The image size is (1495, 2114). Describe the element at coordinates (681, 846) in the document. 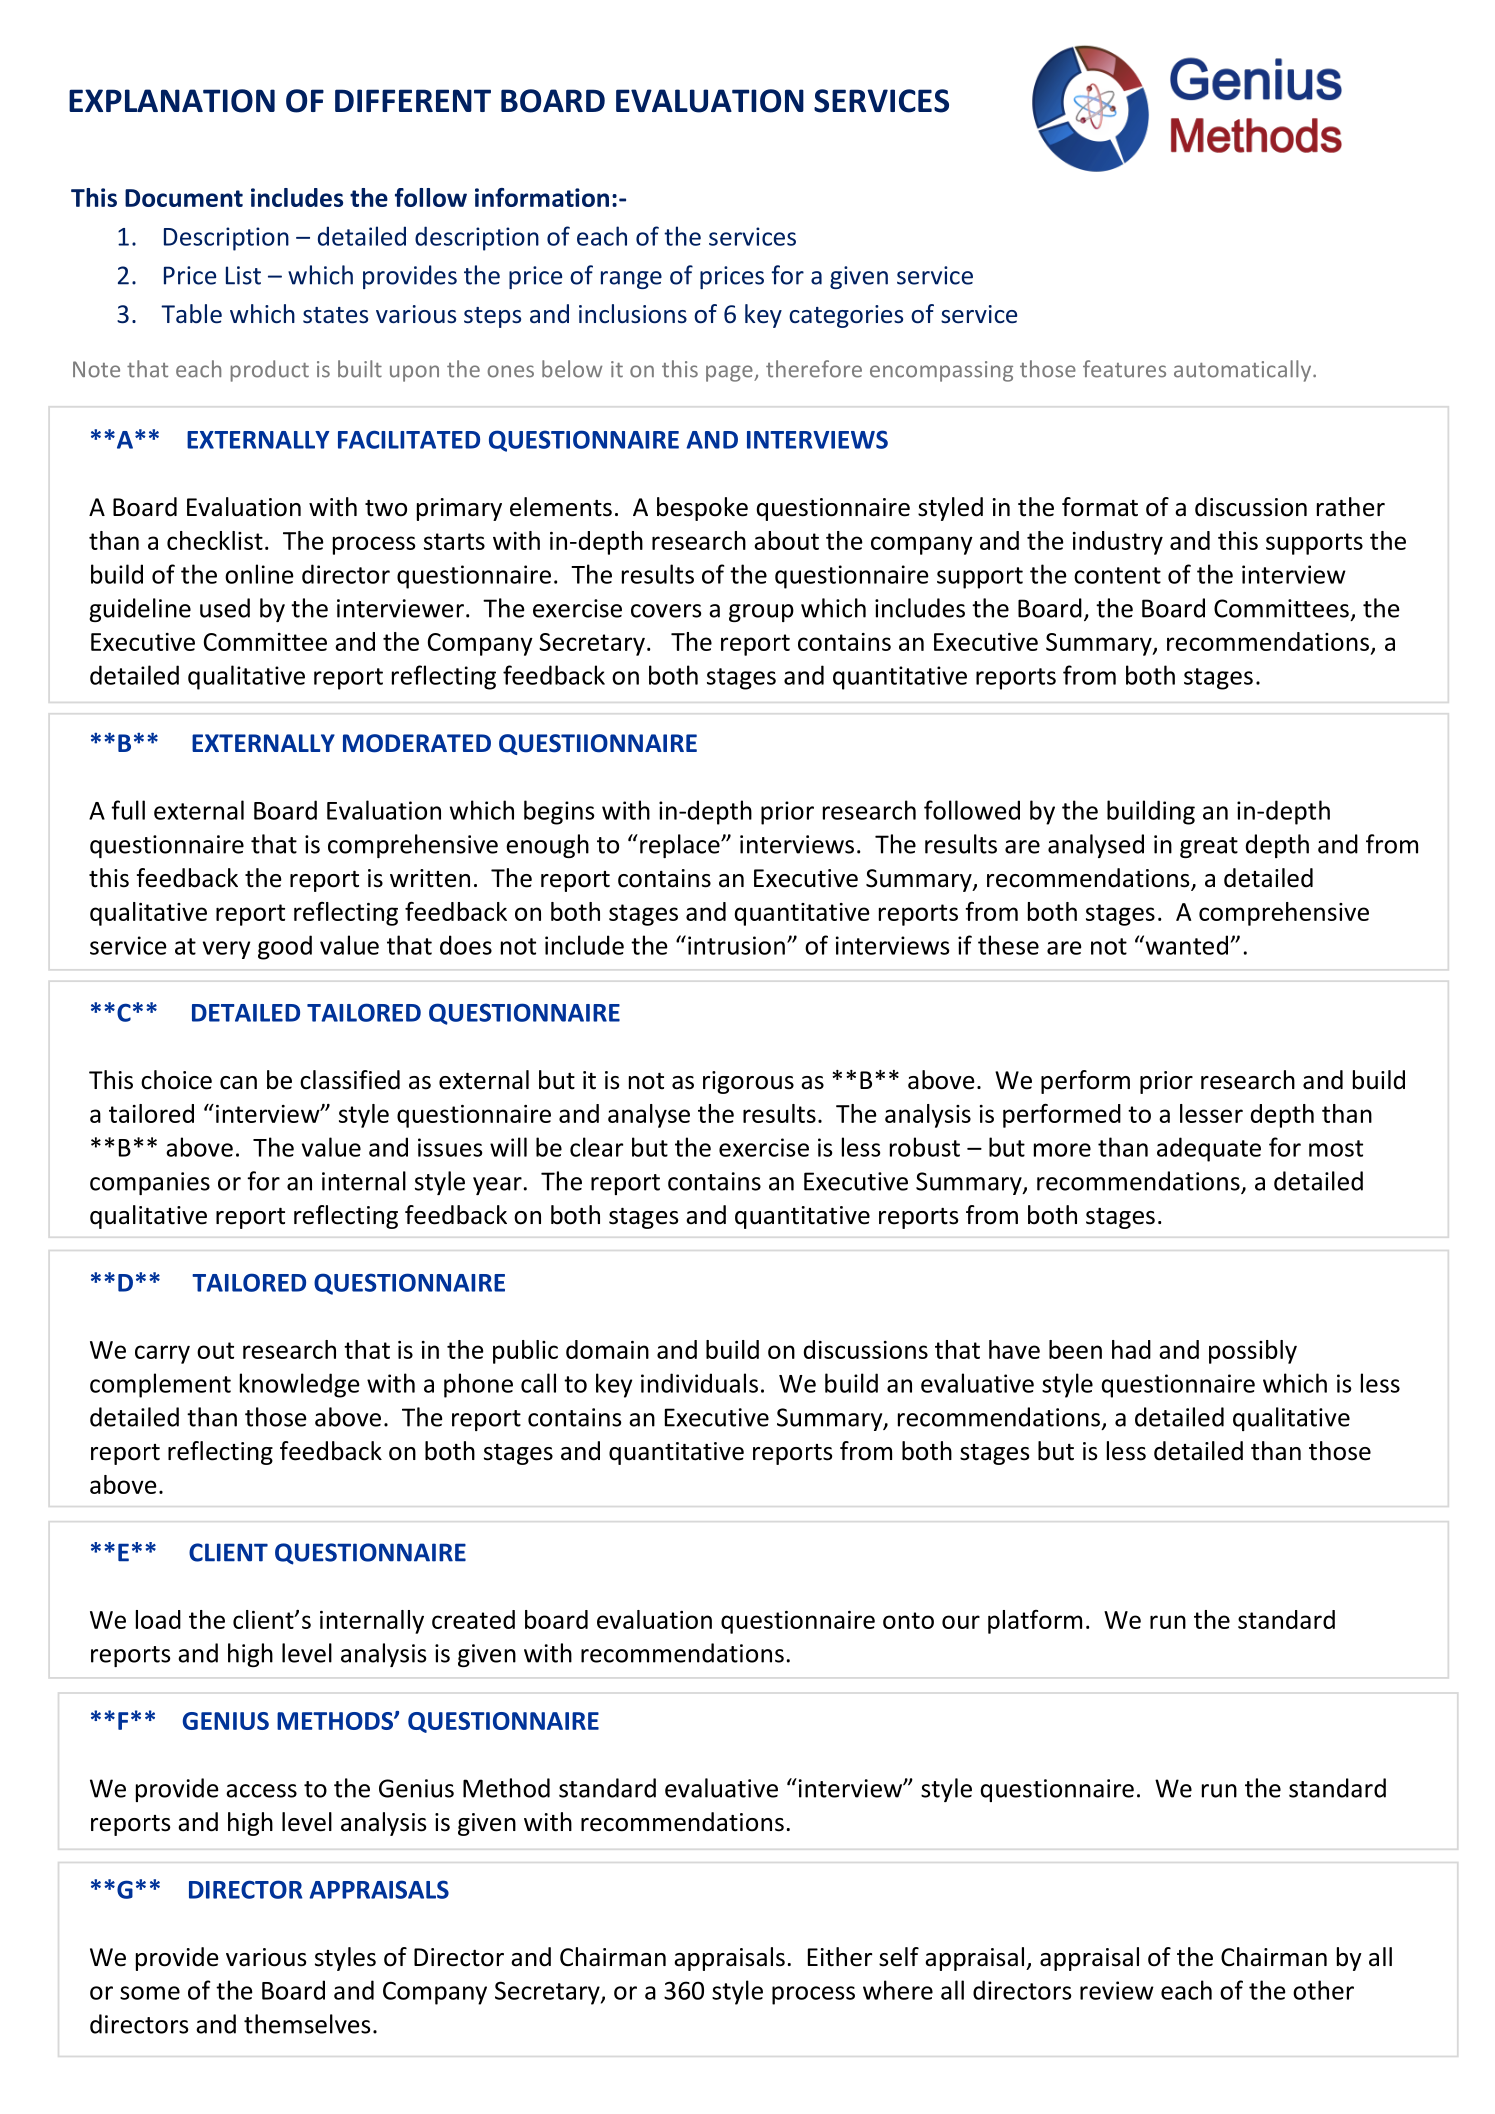

I see `replace` at that location.
